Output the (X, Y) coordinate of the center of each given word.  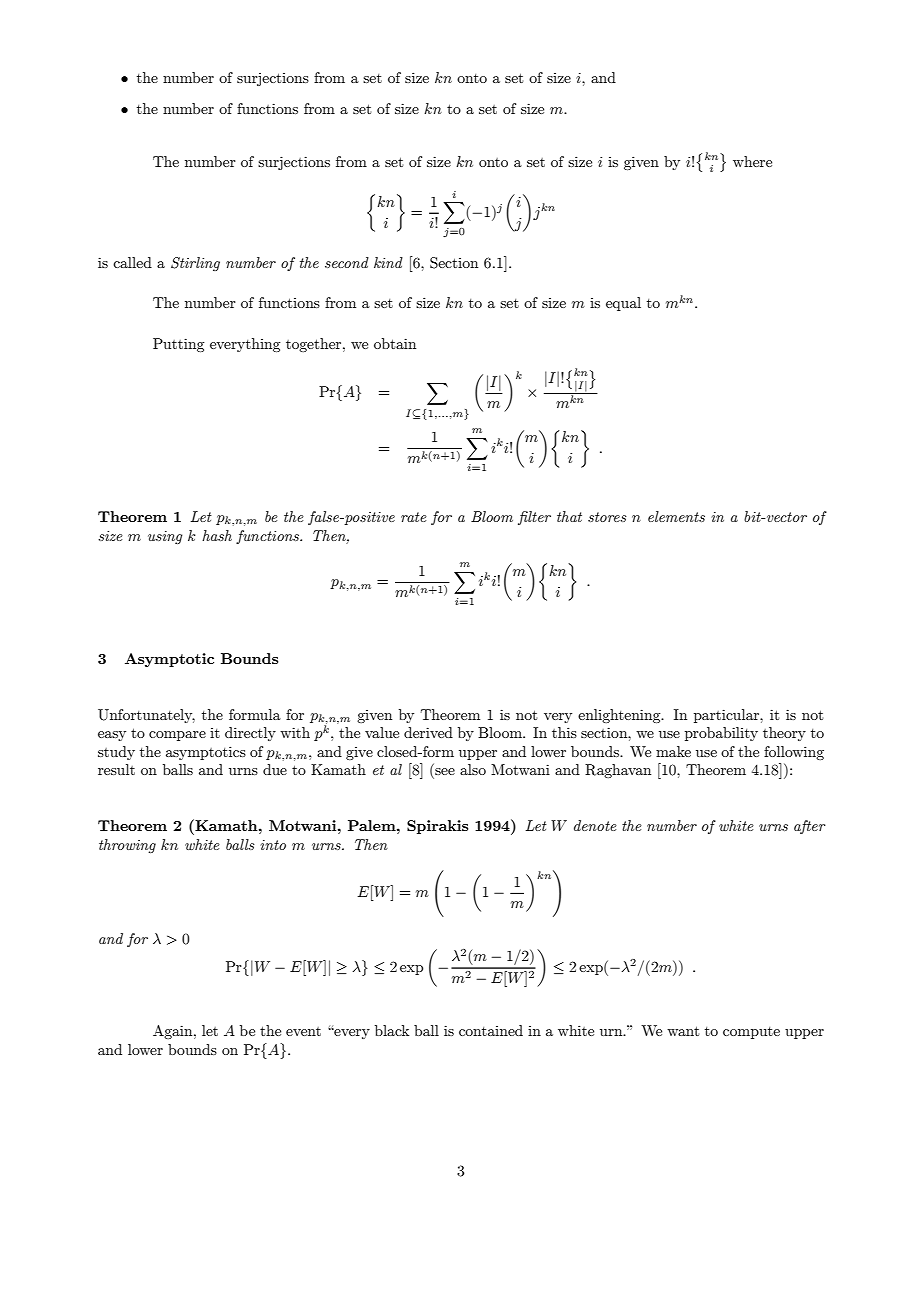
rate (414, 517)
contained (491, 1030)
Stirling (195, 264)
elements (676, 516)
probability (721, 734)
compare (177, 736)
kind (388, 262)
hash (217, 535)
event (303, 1031)
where (752, 161)
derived (428, 732)
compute (751, 1033)
